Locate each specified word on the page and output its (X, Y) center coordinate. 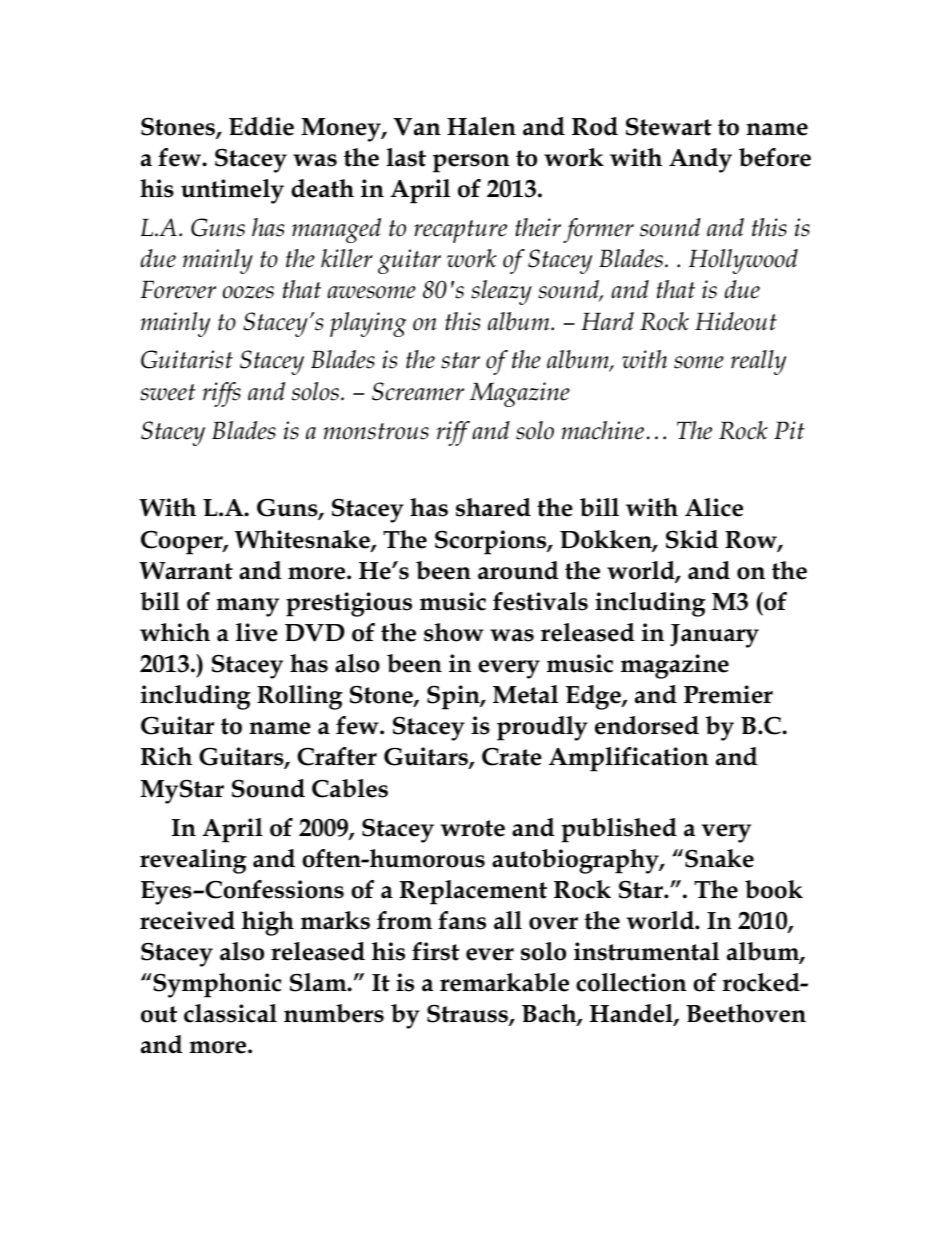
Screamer (418, 391)
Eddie (261, 126)
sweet (168, 392)
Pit (789, 430)
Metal (525, 694)
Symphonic (216, 985)
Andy (700, 160)
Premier (728, 694)
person (471, 163)
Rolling (300, 697)
